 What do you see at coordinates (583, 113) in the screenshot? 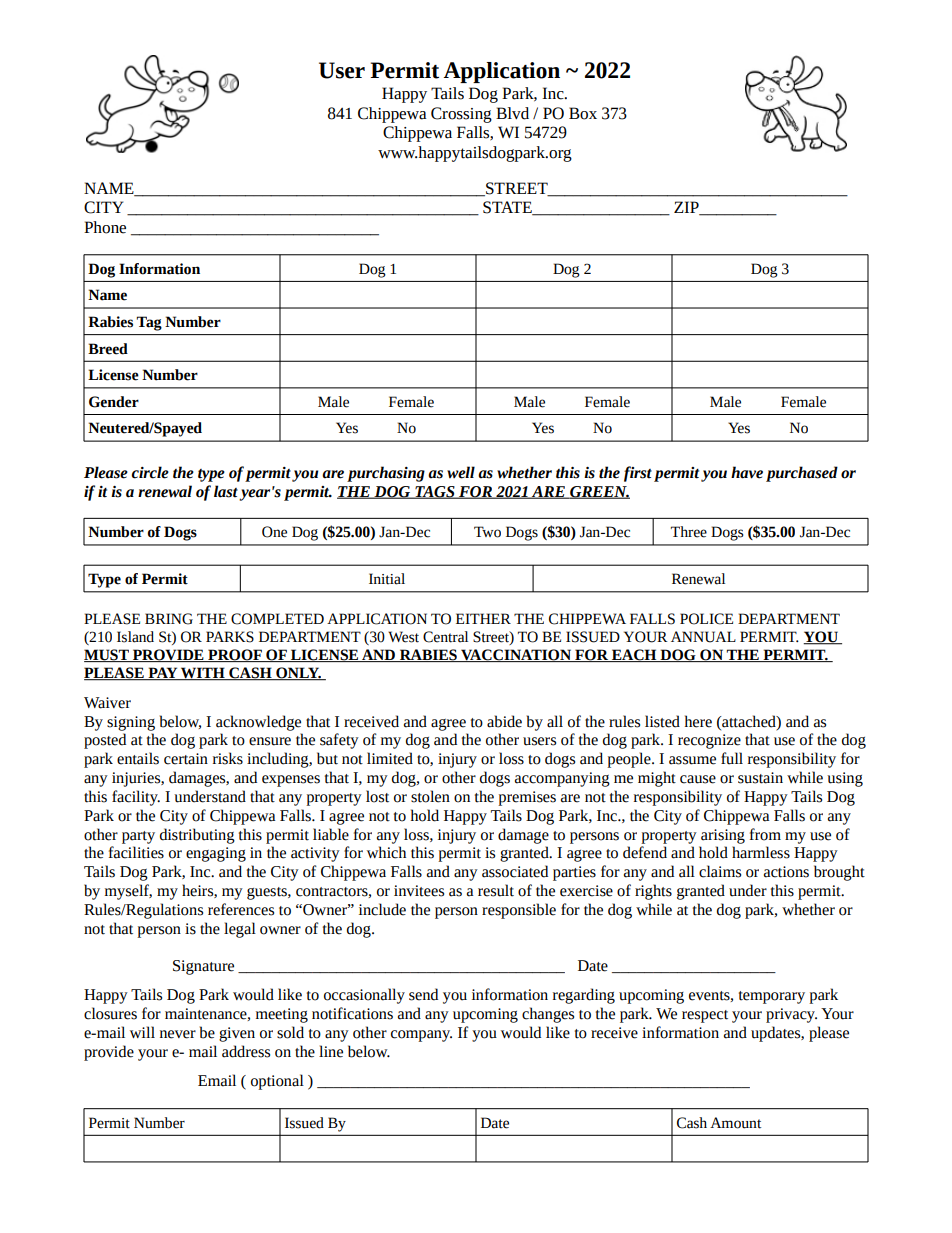
I see `Box` at bounding box center [583, 113].
